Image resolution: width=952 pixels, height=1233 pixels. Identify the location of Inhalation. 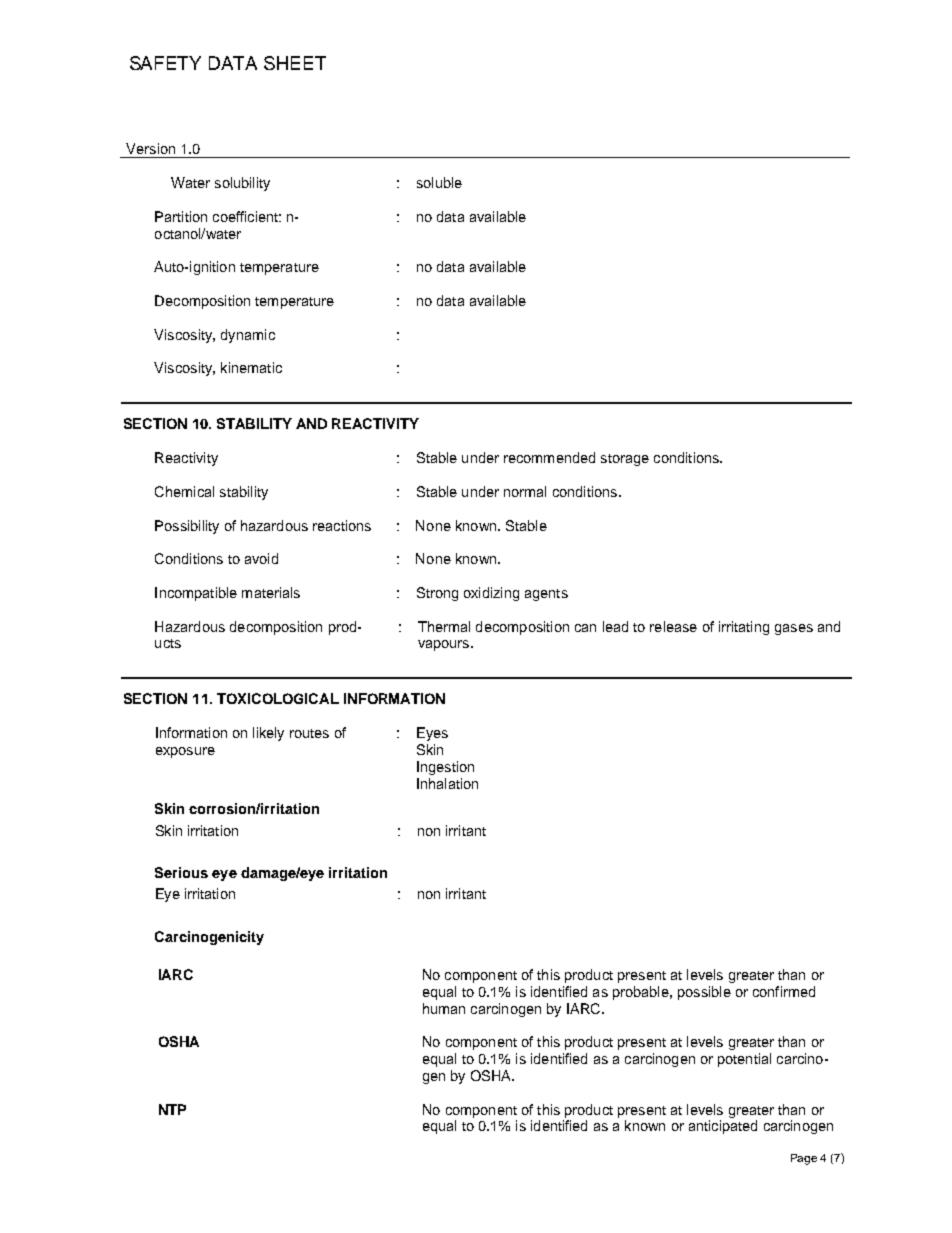
(447, 783).
